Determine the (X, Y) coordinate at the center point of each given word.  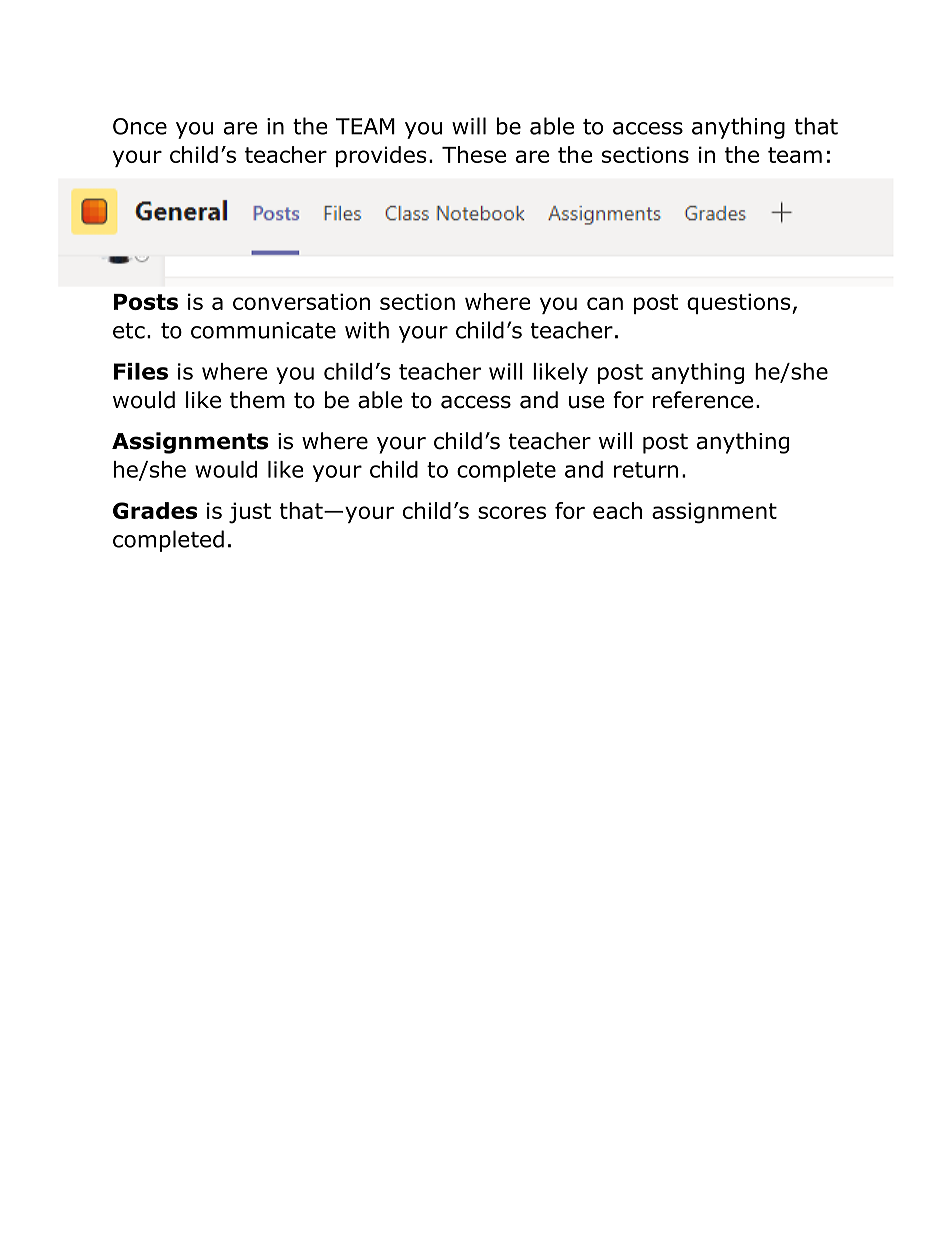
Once (140, 126)
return (646, 470)
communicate (263, 330)
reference (703, 400)
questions (740, 303)
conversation (301, 301)
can (605, 303)
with (367, 330)
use (587, 402)
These (474, 154)
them (257, 400)
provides (381, 156)
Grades (155, 510)
